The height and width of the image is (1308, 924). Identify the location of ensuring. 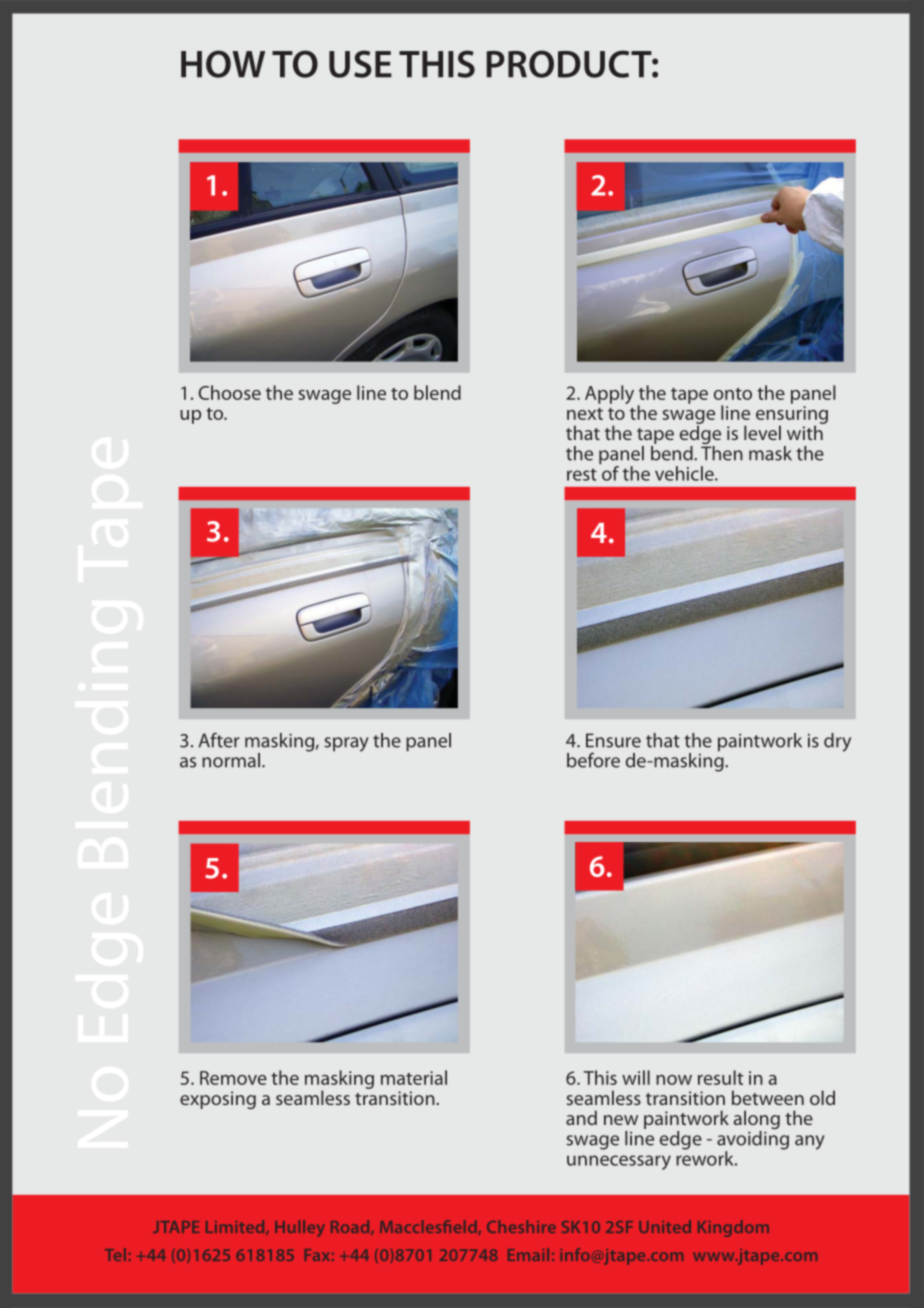
(792, 416).
